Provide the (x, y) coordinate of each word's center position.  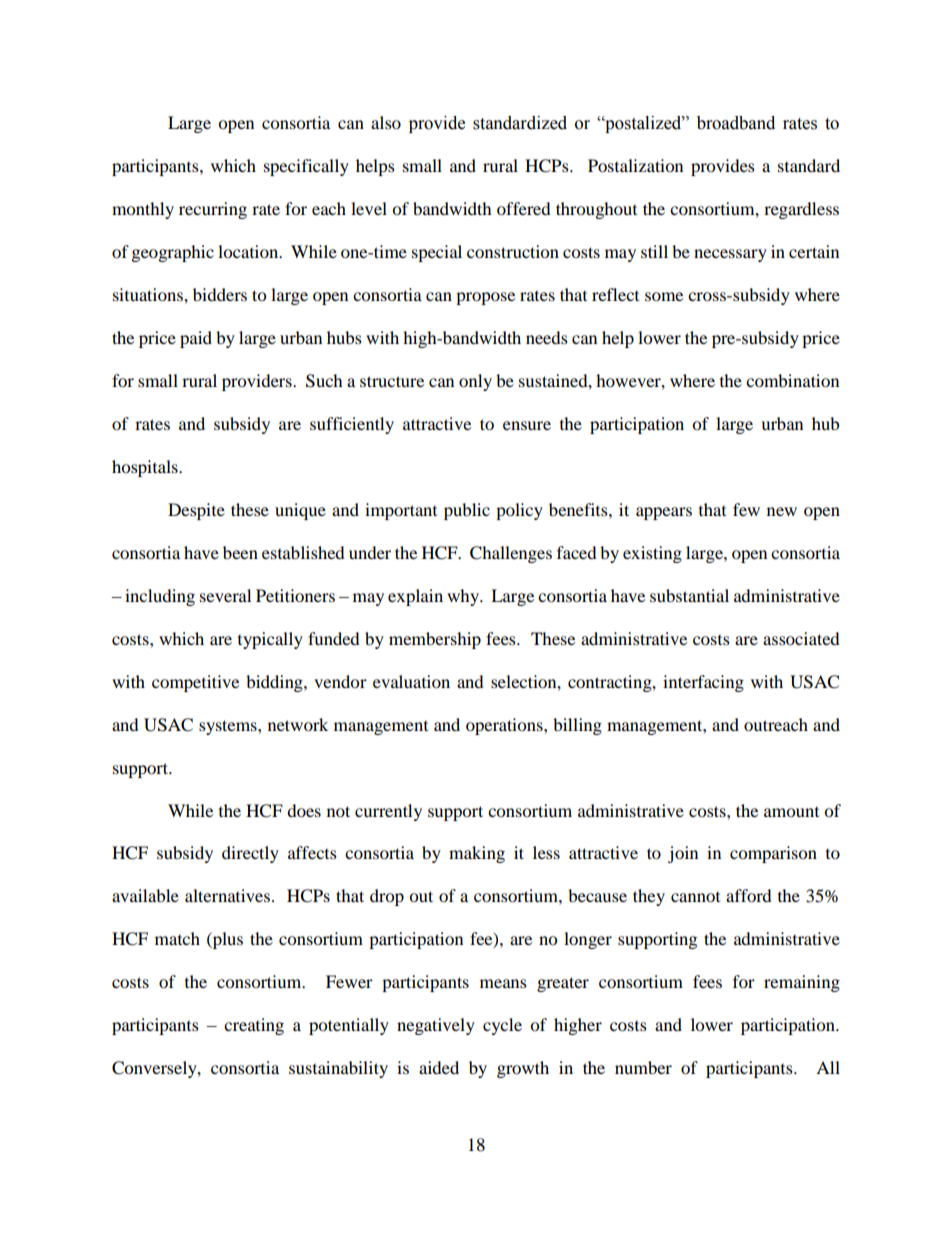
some (664, 296)
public (467, 511)
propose (485, 298)
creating (254, 1026)
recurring (213, 210)
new (782, 511)
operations (505, 726)
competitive (195, 683)
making (477, 854)
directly (250, 854)
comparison (773, 854)
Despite (196, 511)
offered (524, 208)
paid (196, 339)
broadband (736, 123)
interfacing (703, 683)
